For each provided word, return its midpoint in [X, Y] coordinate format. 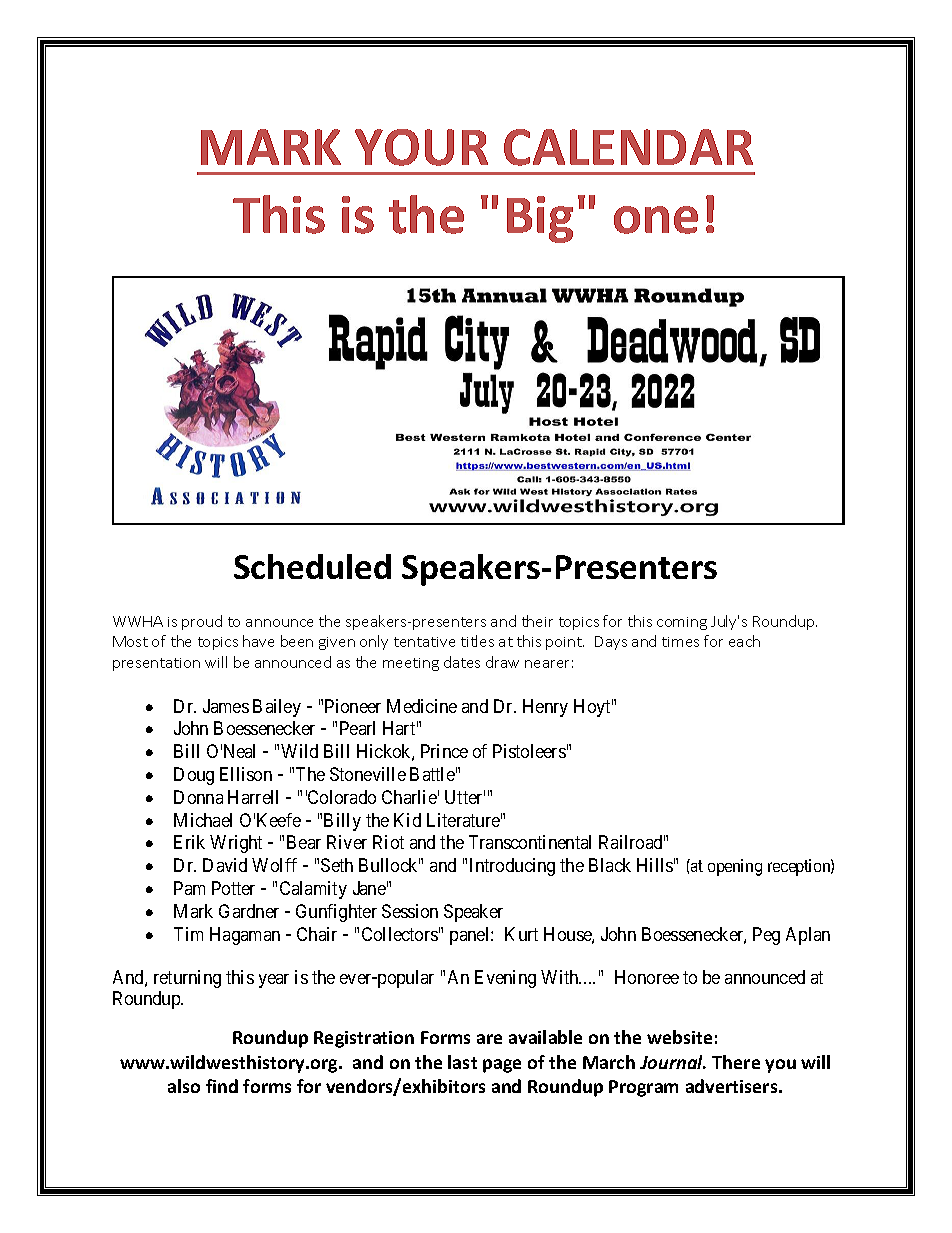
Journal [673, 1062]
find [222, 1086]
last [462, 1062]
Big [540, 219]
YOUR [421, 147]
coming [682, 623]
